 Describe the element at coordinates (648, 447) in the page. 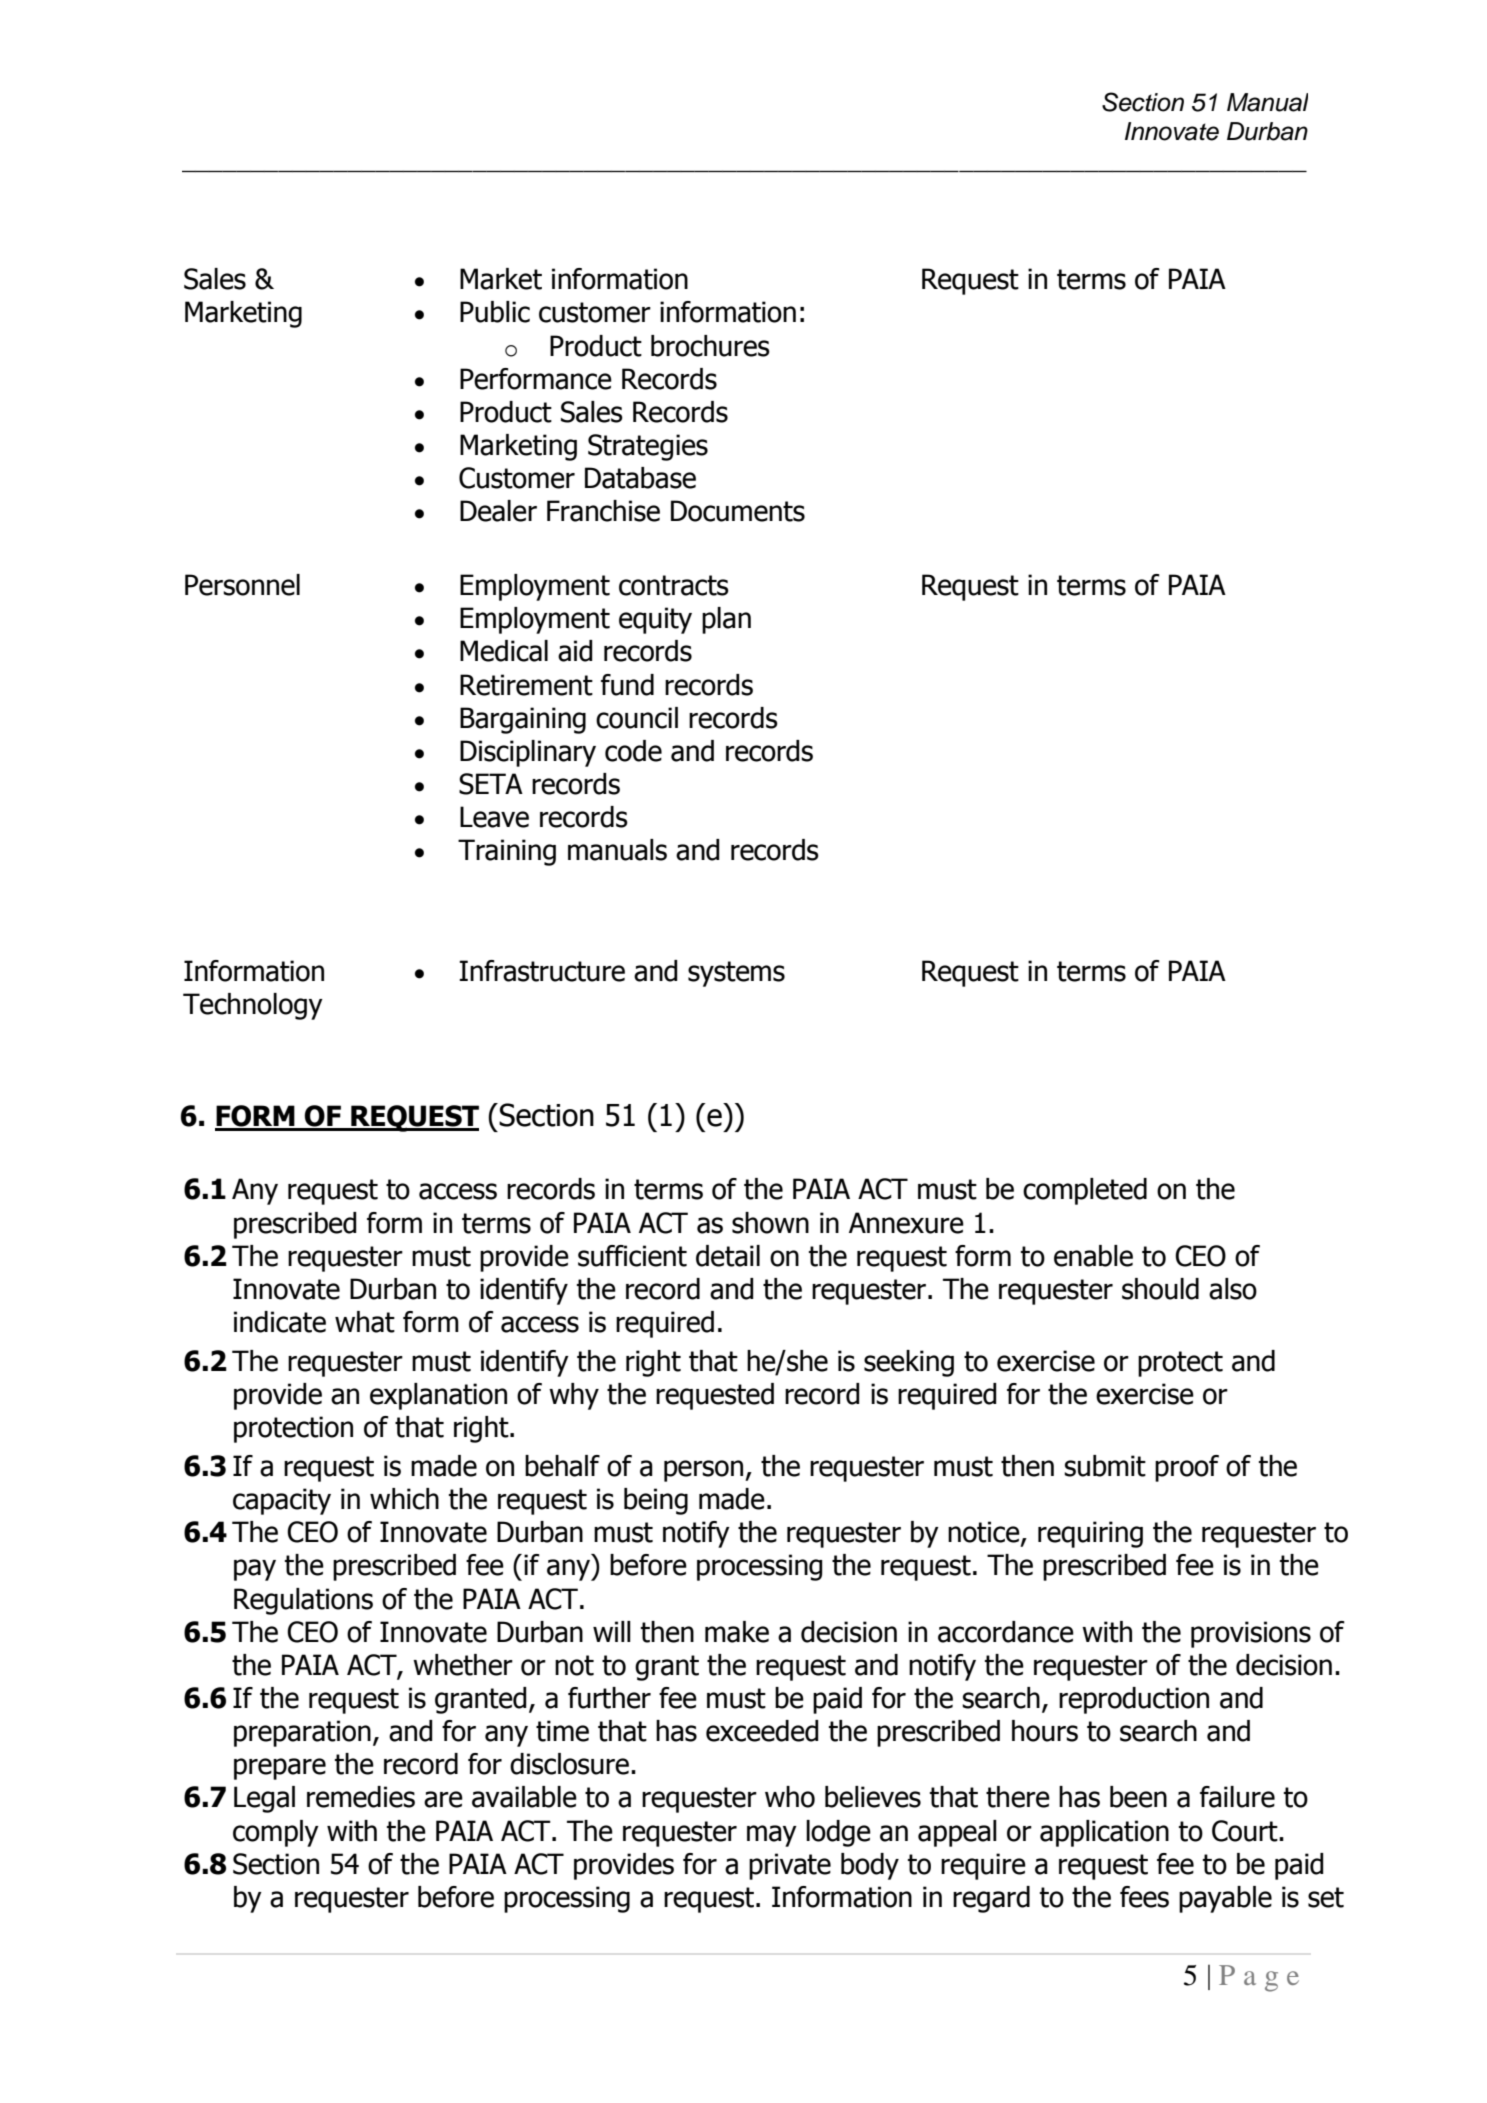

I see `Strategies` at that location.
